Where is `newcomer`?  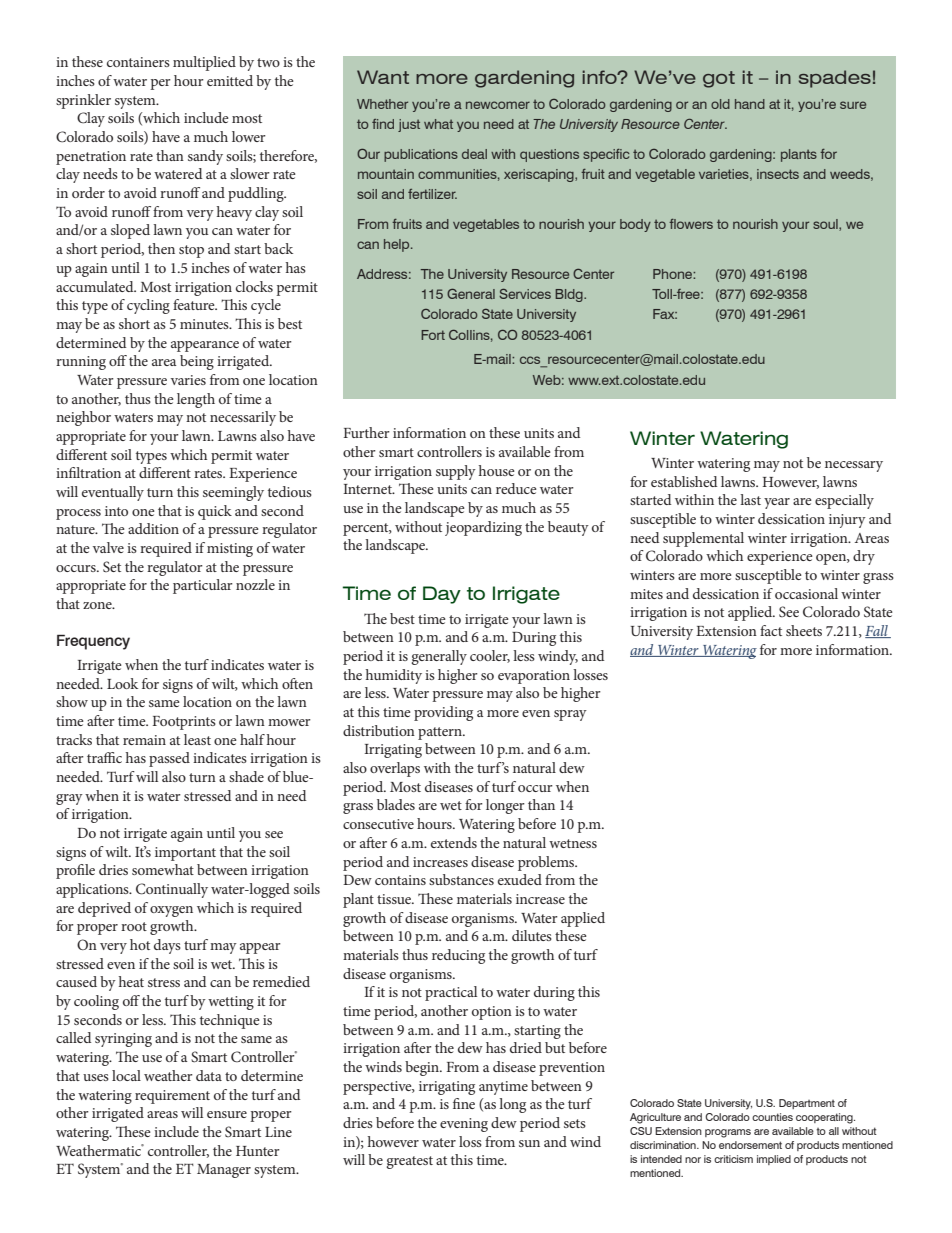
newcomer is located at coordinates (498, 105).
